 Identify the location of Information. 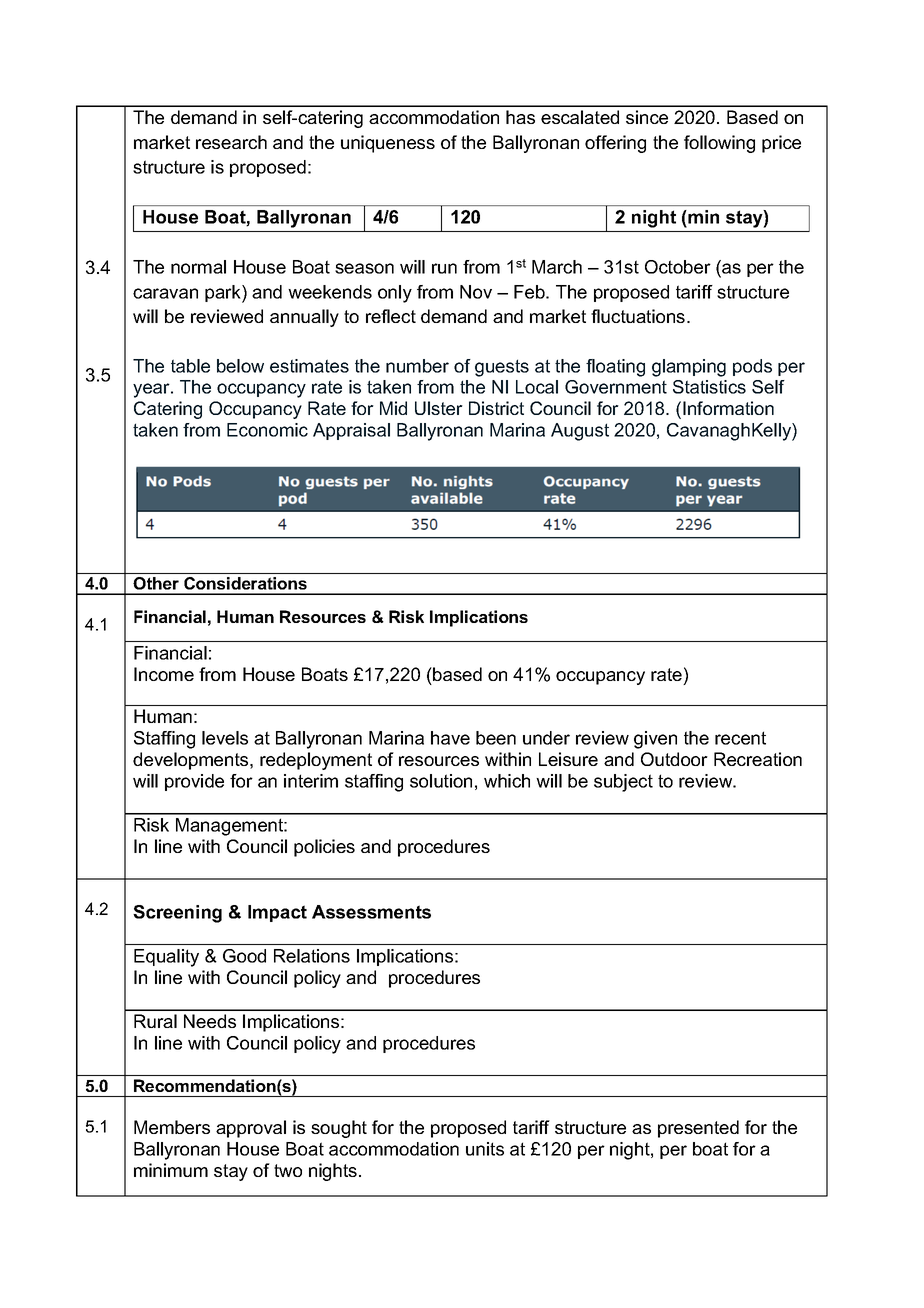
(728, 408).
